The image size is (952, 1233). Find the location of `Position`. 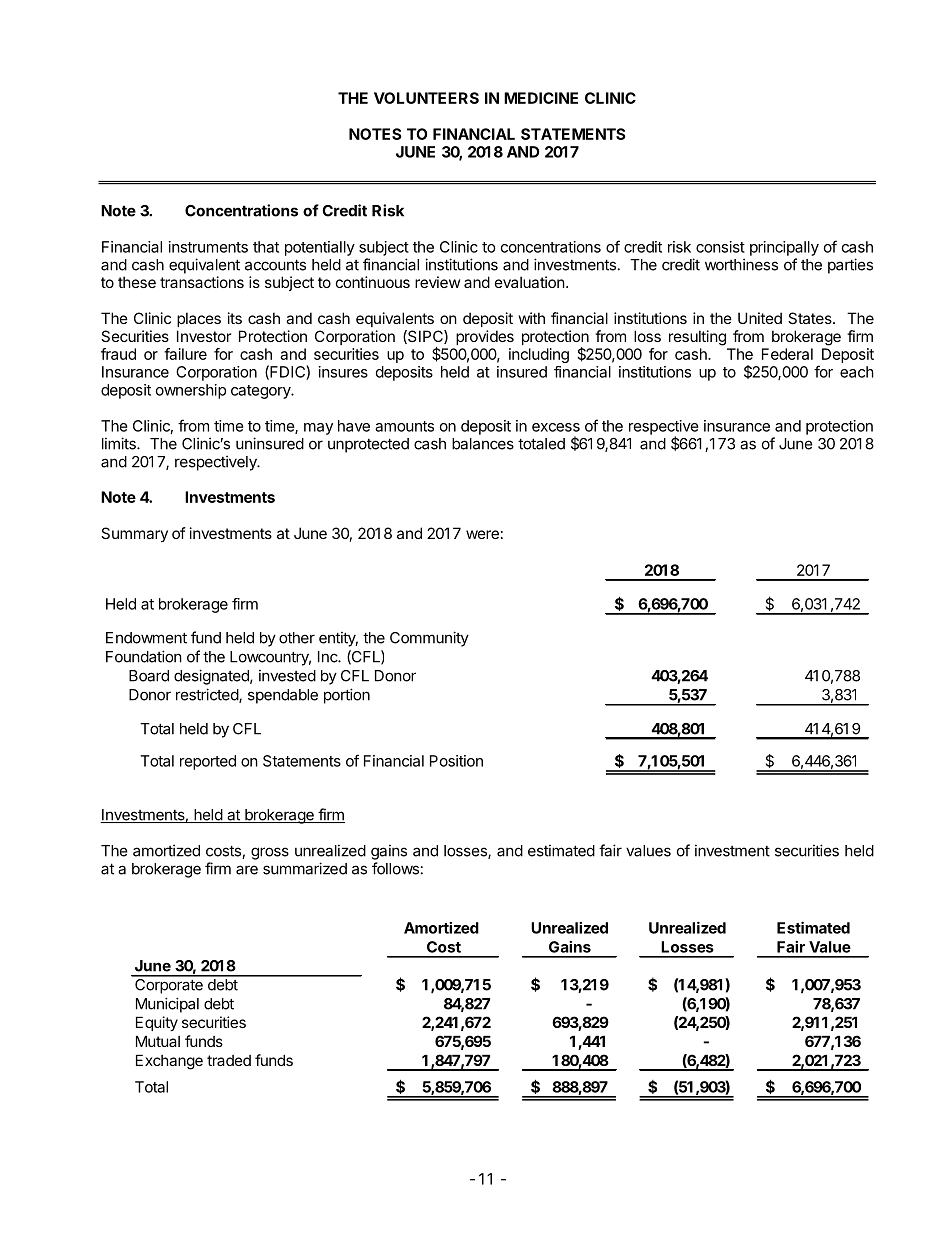

Position is located at coordinates (456, 761).
